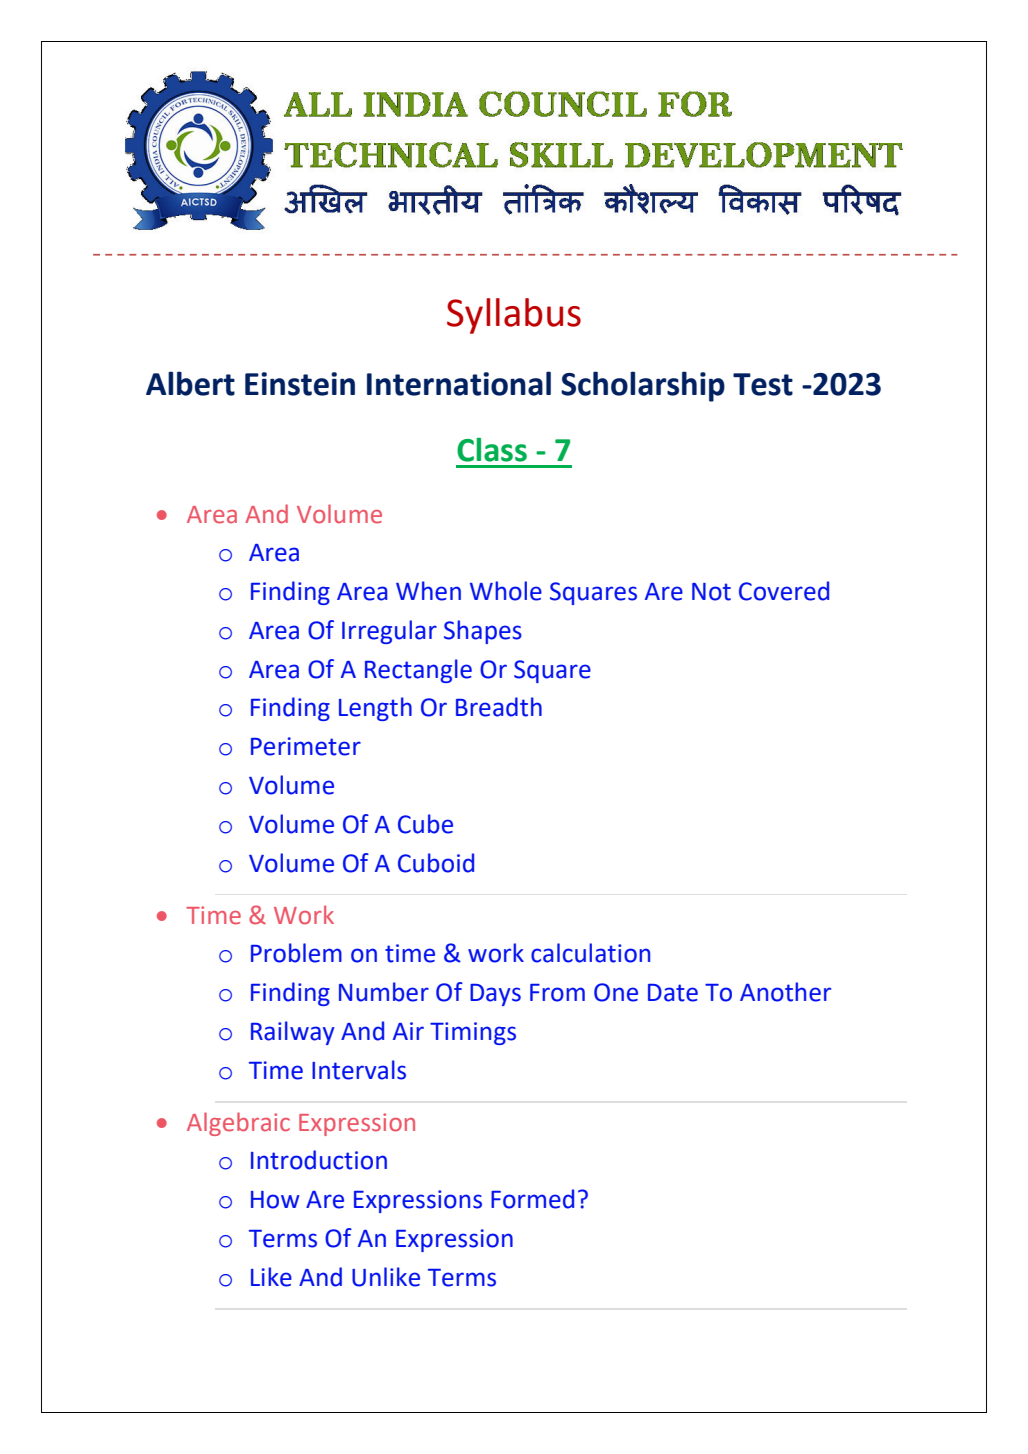  I want to click on Covered, so click(784, 591).
